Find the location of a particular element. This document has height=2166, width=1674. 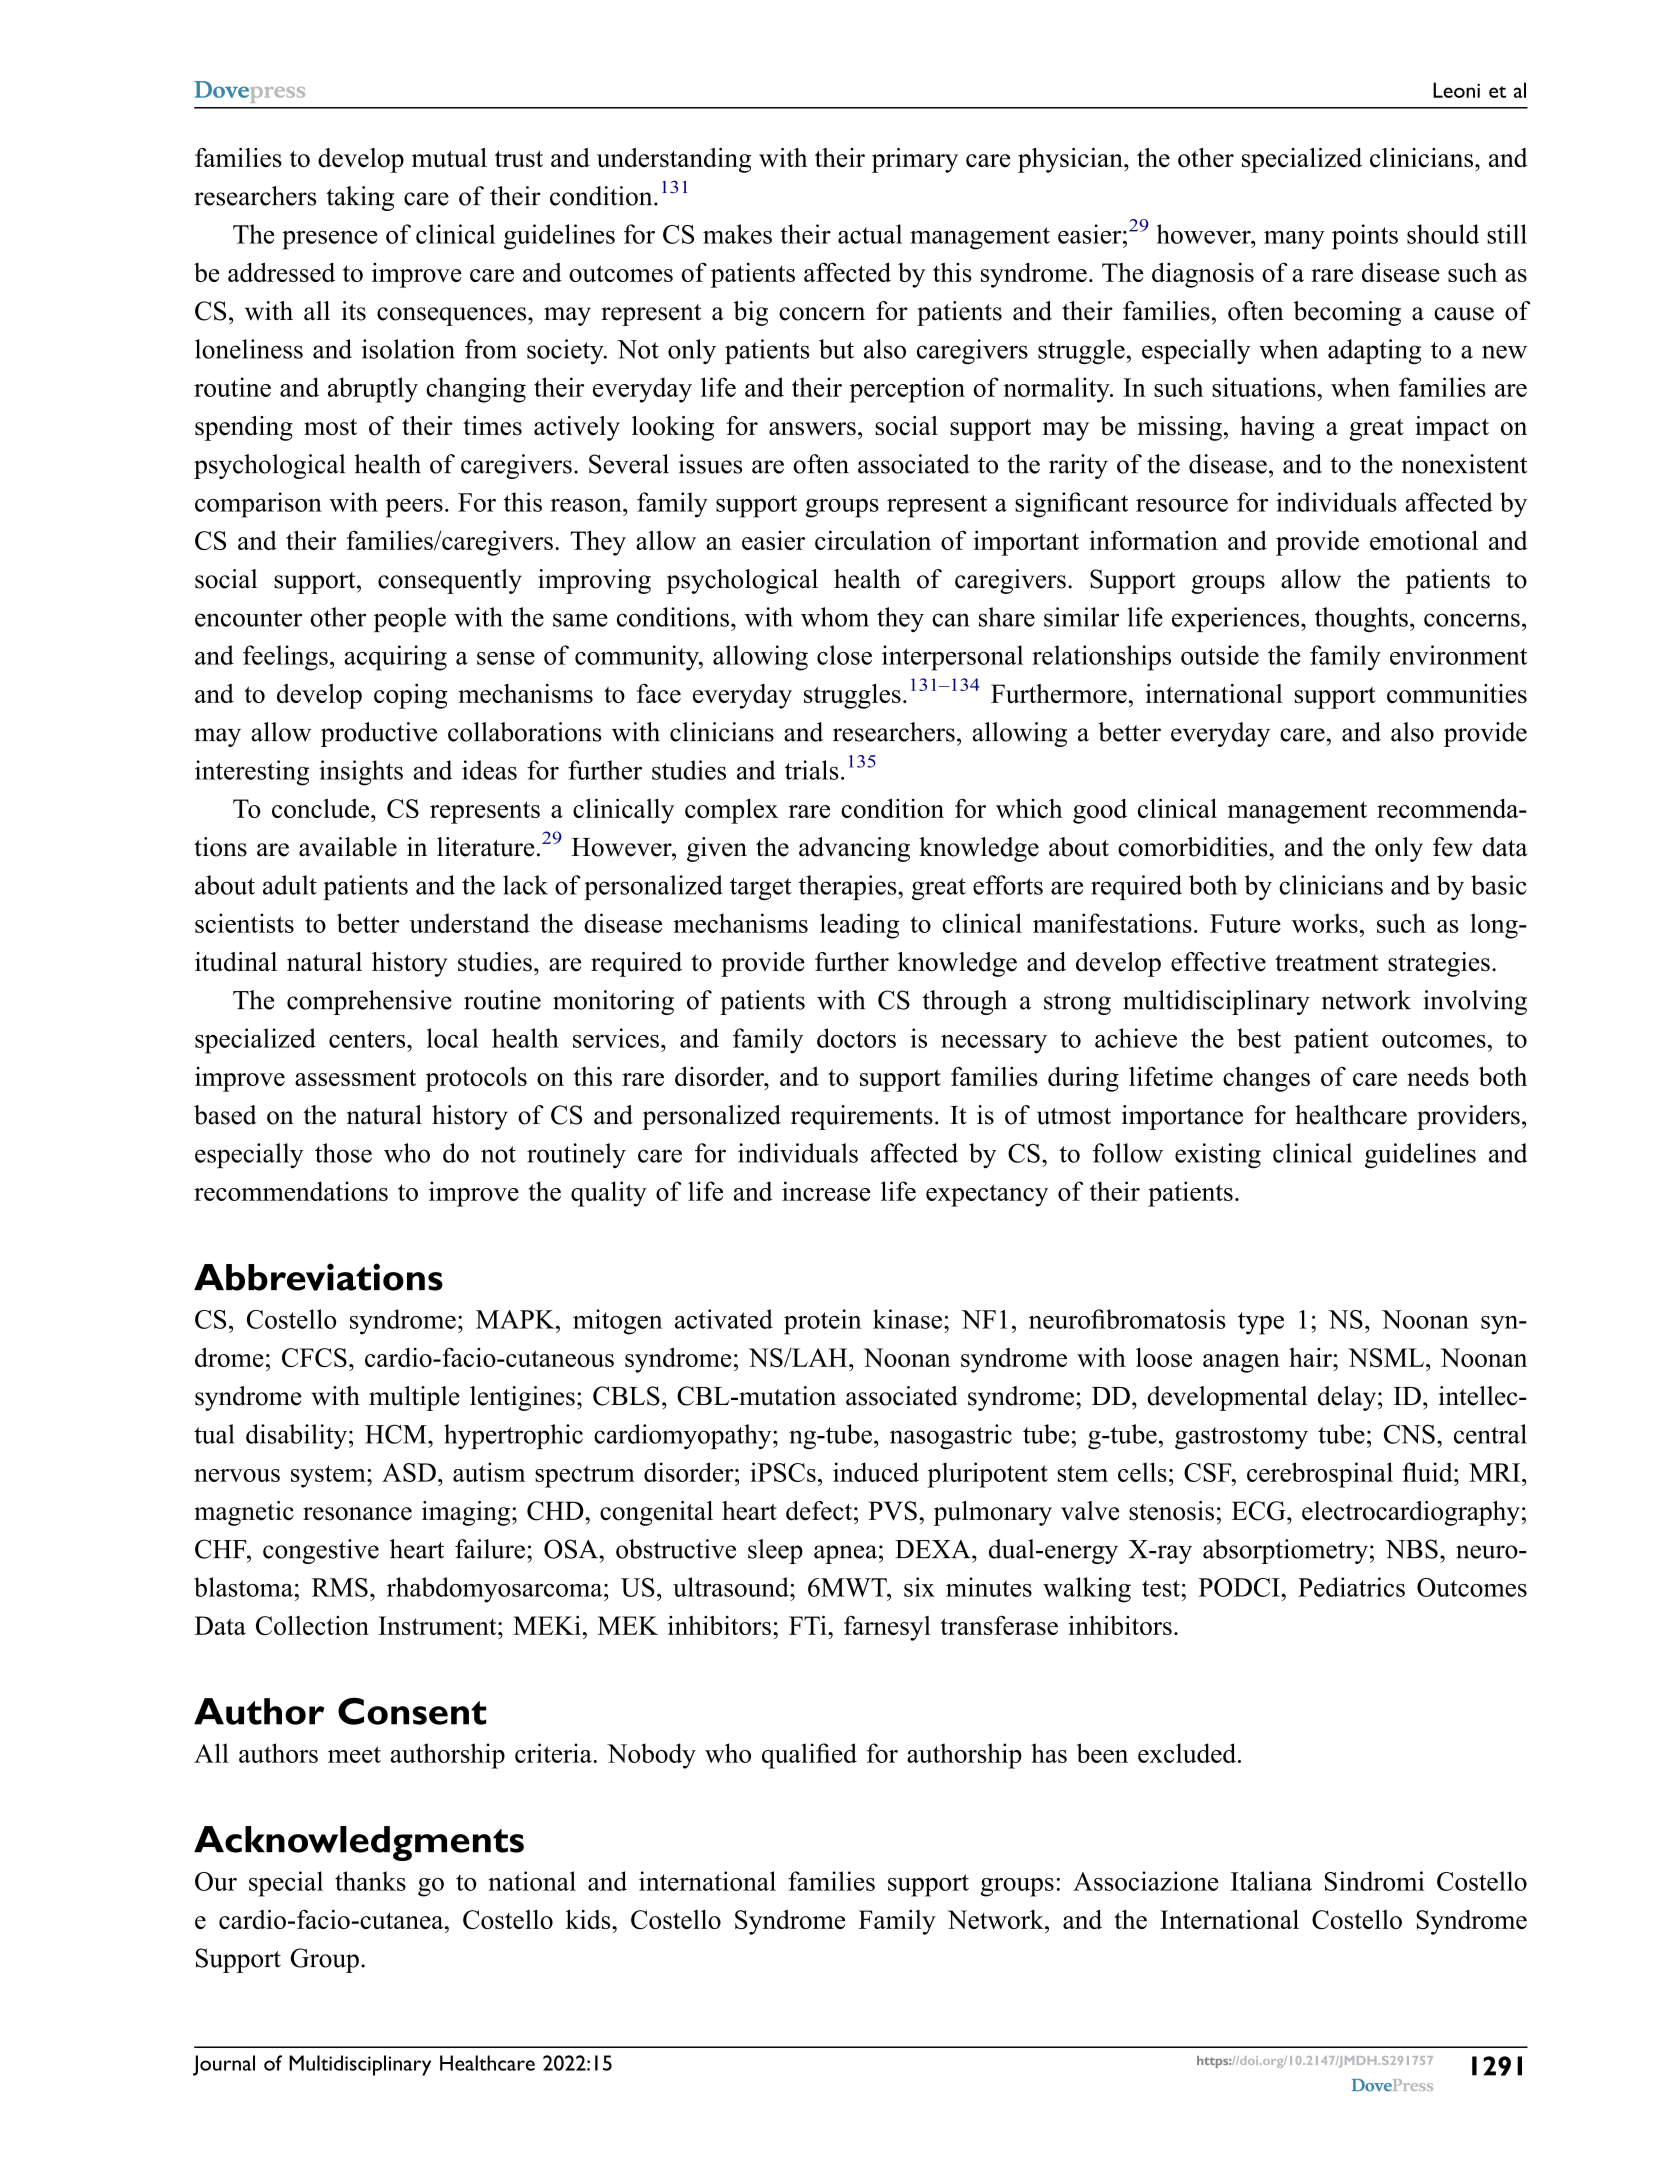

induced is located at coordinates (876, 1472).
